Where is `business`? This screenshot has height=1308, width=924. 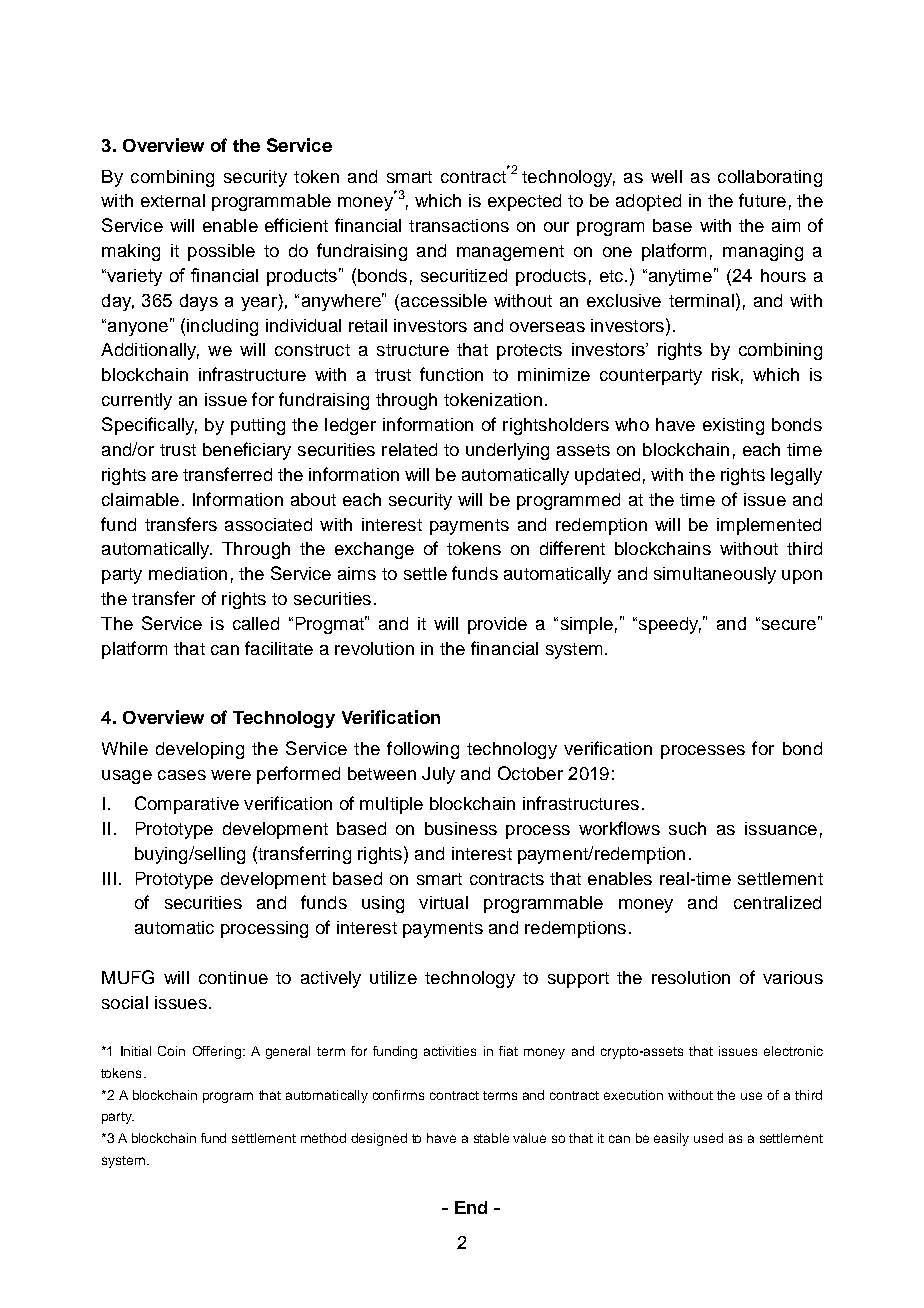
business is located at coordinates (461, 828).
